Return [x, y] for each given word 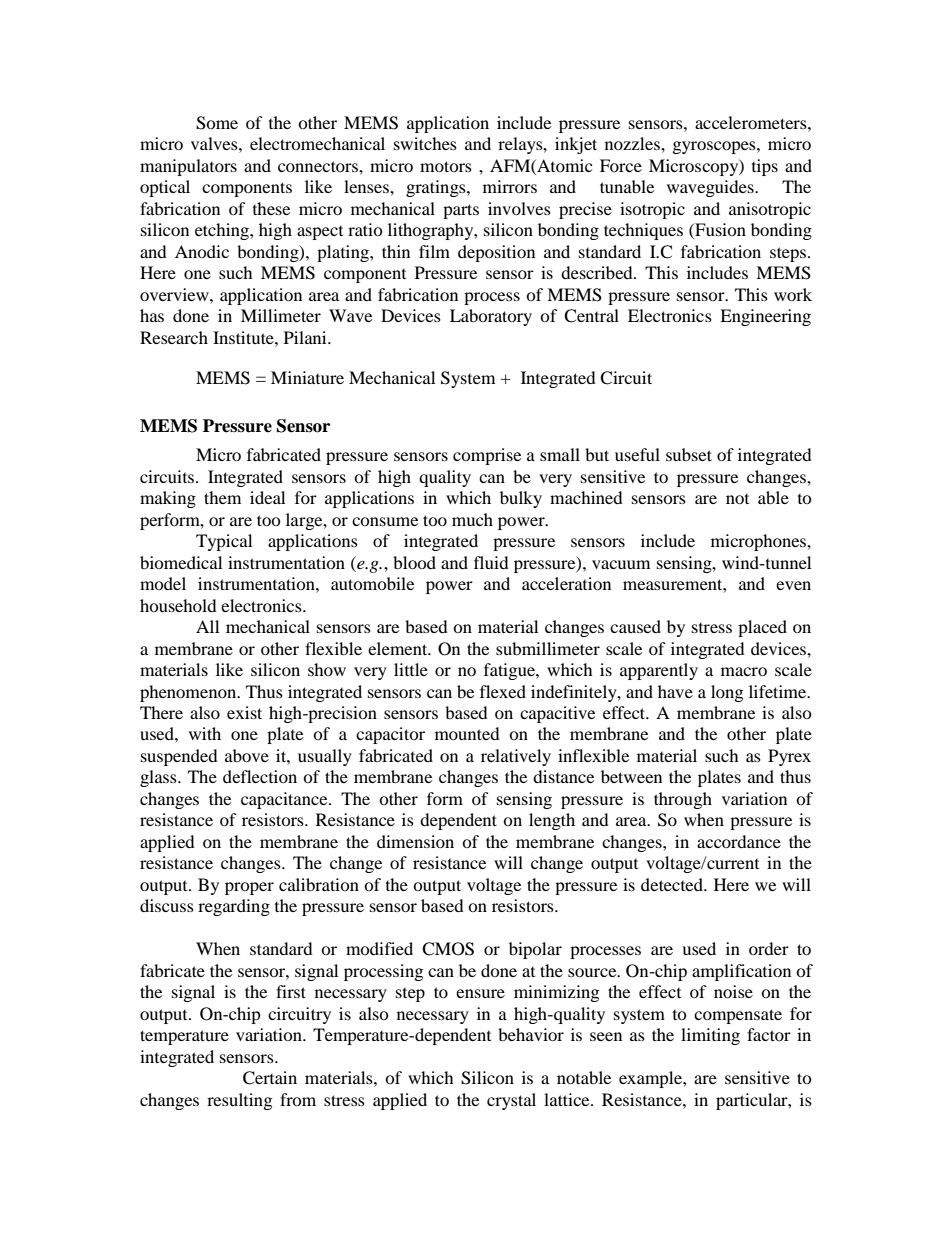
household [178, 605]
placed [762, 628]
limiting [710, 1036]
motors [446, 166]
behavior [531, 1034]
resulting [239, 1101]
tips [765, 167]
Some [217, 123]
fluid [491, 562]
